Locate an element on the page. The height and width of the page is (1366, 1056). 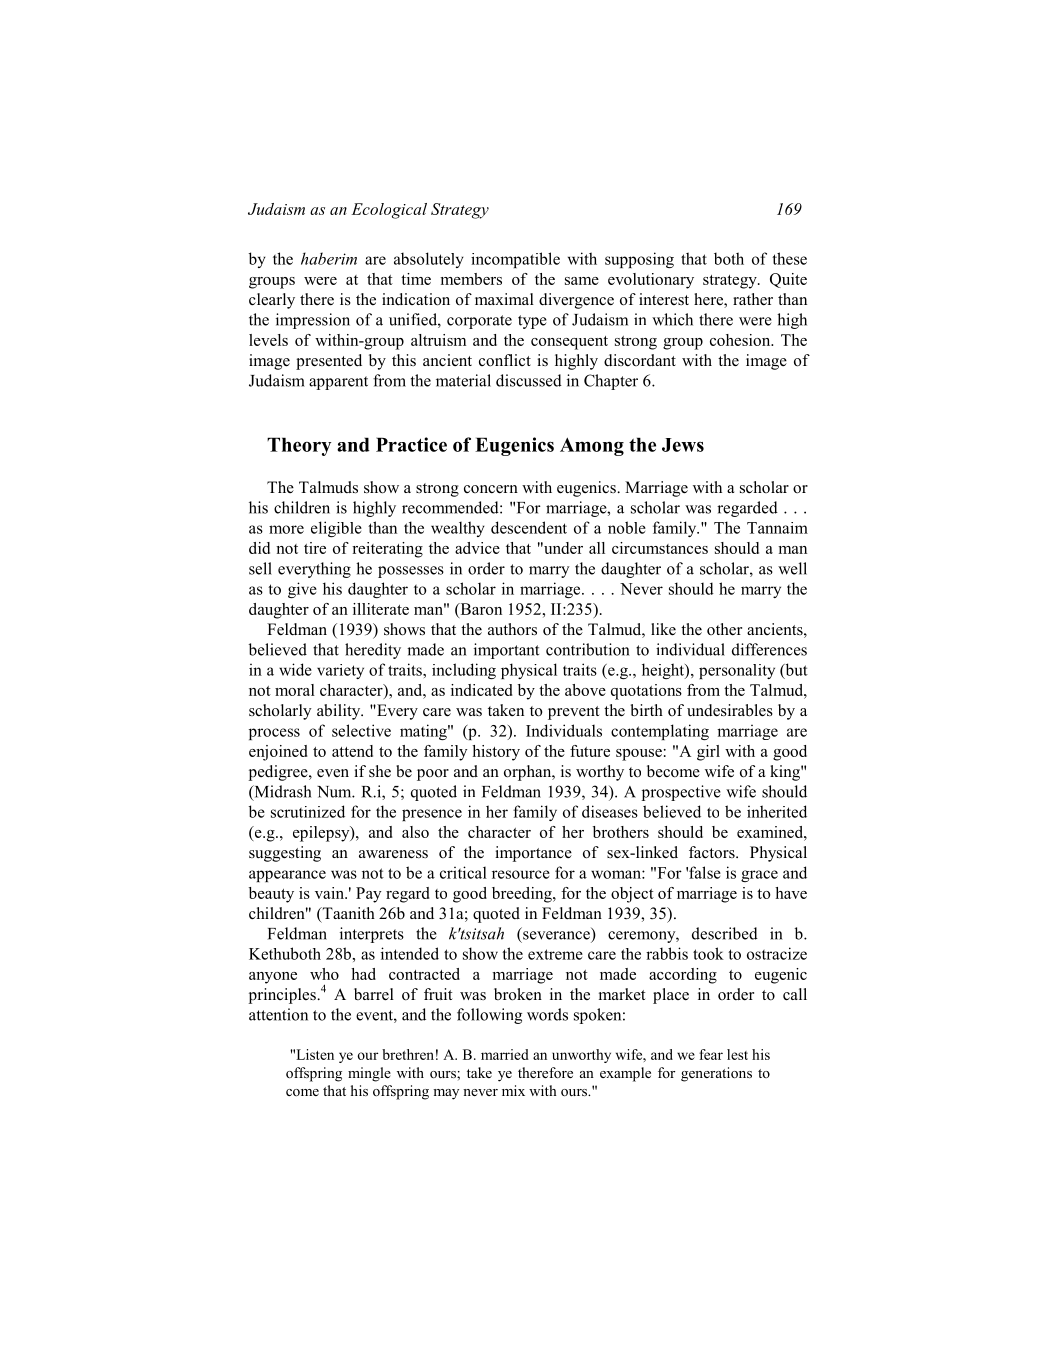
importance is located at coordinates (533, 854).
